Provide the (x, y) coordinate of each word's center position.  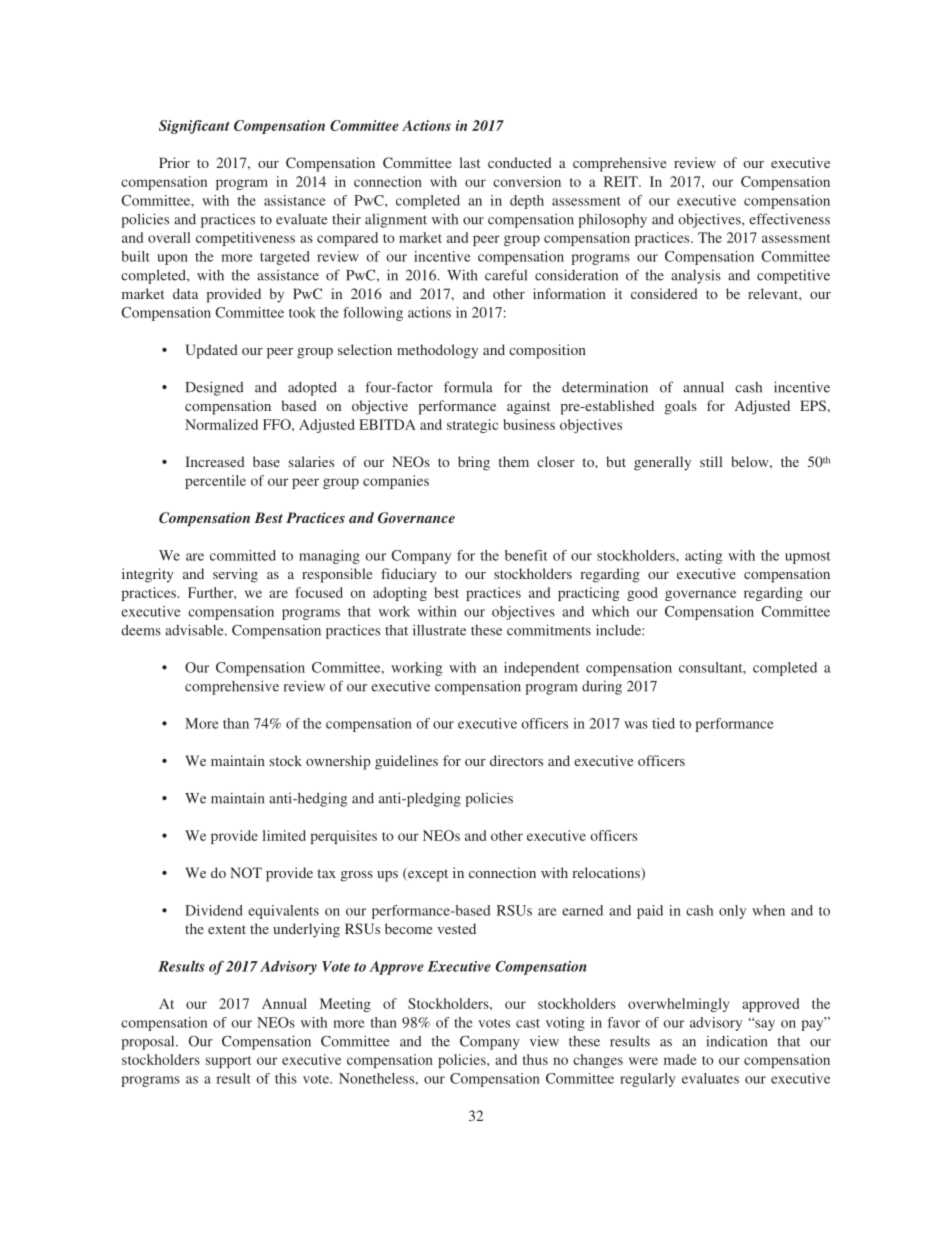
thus (535, 1059)
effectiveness (789, 219)
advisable (195, 630)
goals (681, 407)
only (732, 912)
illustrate (439, 630)
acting (703, 557)
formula (468, 387)
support (228, 1062)
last (470, 162)
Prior (174, 162)
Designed (214, 388)
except (427, 875)
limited (284, 835)
